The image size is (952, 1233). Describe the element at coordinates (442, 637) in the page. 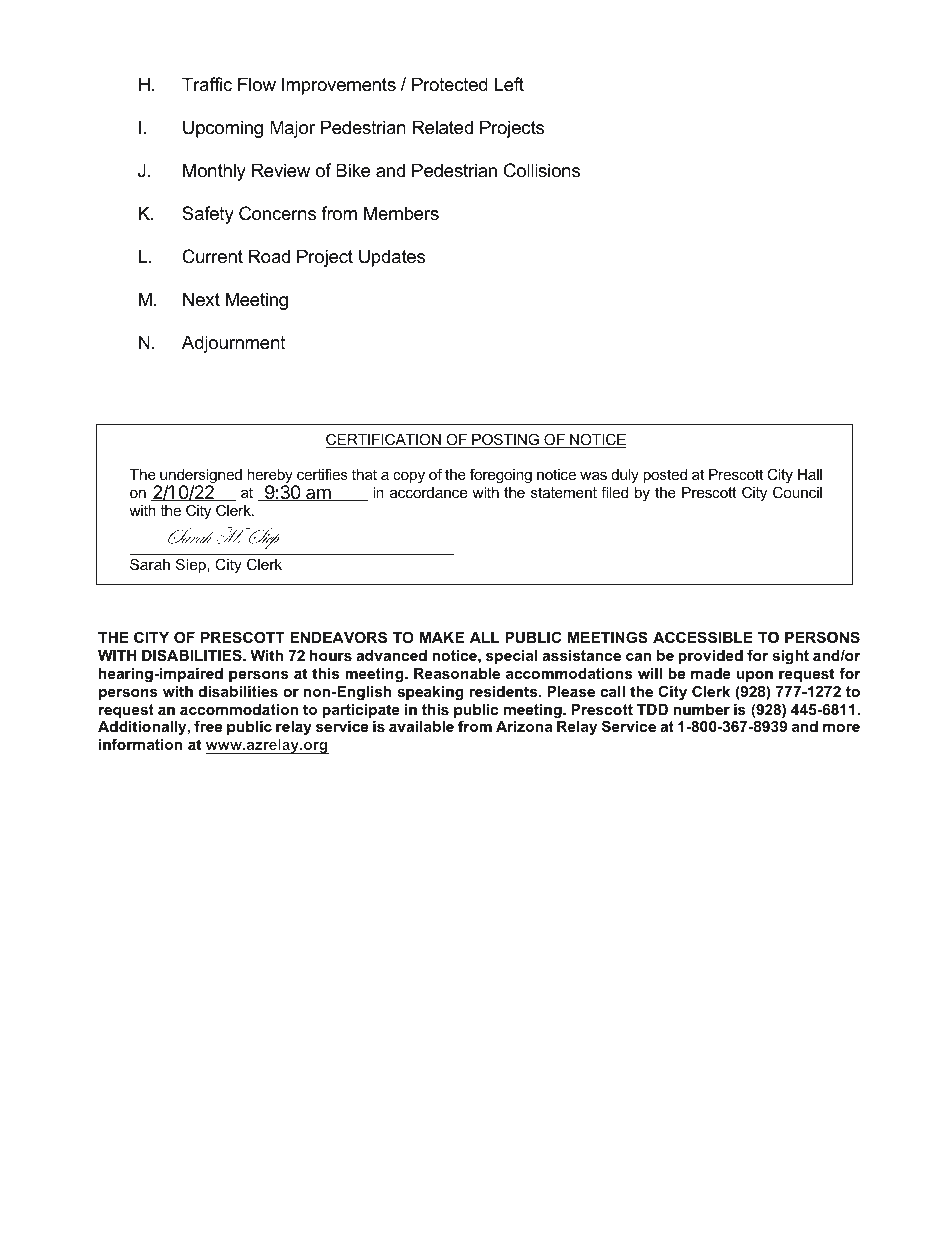

I see `MAKE` at that location.
